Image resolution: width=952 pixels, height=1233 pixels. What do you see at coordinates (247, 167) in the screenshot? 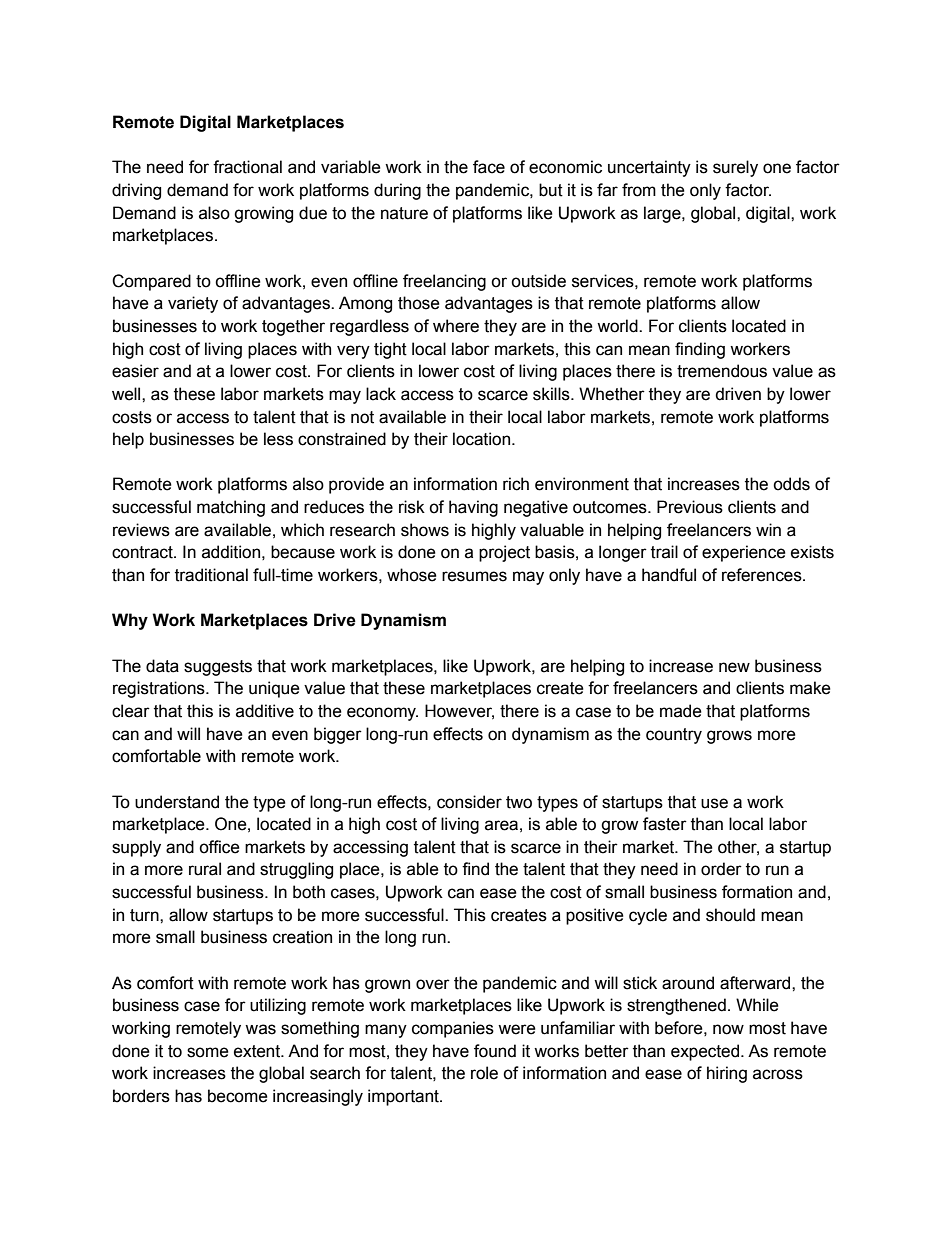
I see `fractional` at bounding box center [247, 167].
